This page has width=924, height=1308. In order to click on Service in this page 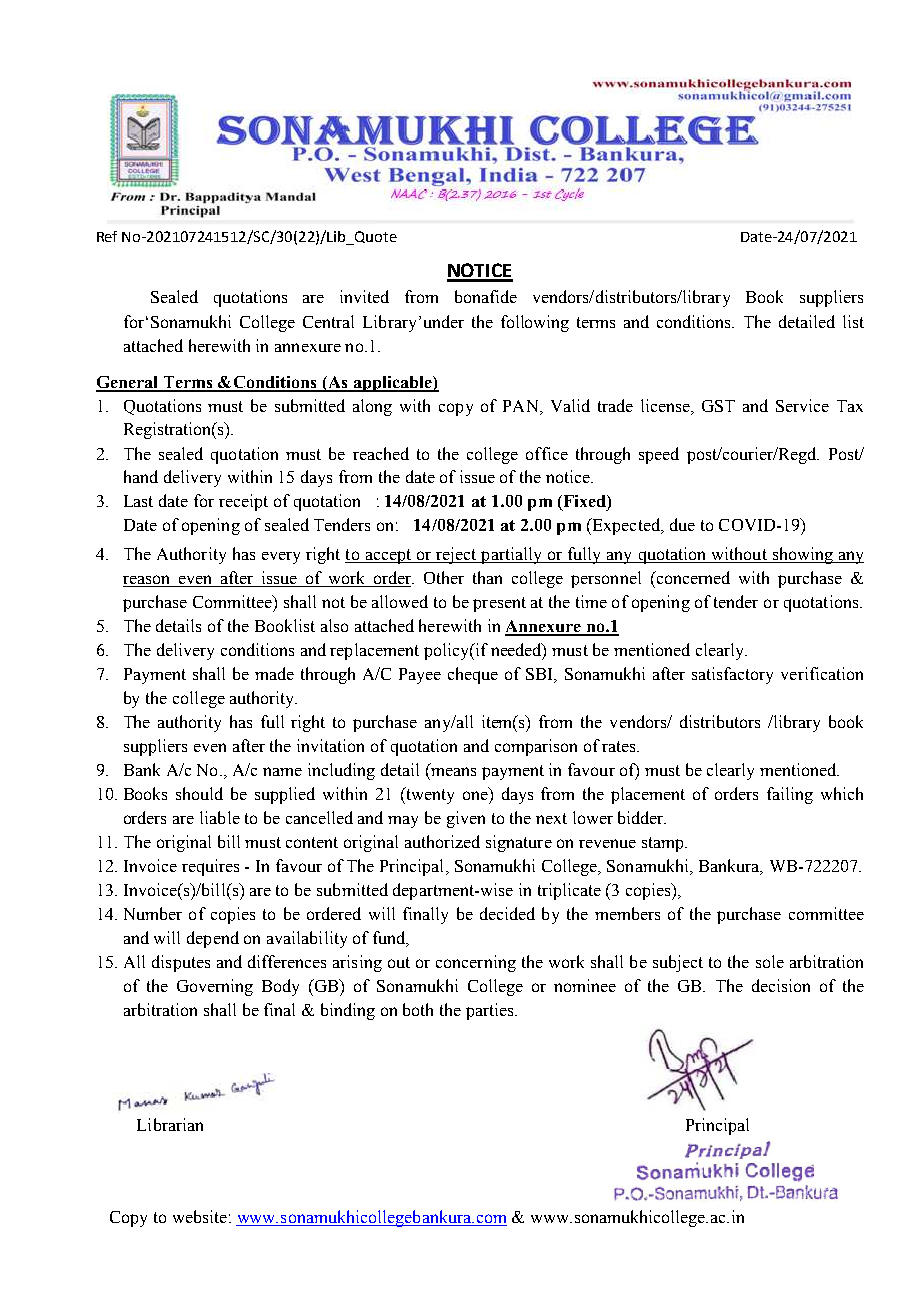, I will do `click(802, 405)`.
